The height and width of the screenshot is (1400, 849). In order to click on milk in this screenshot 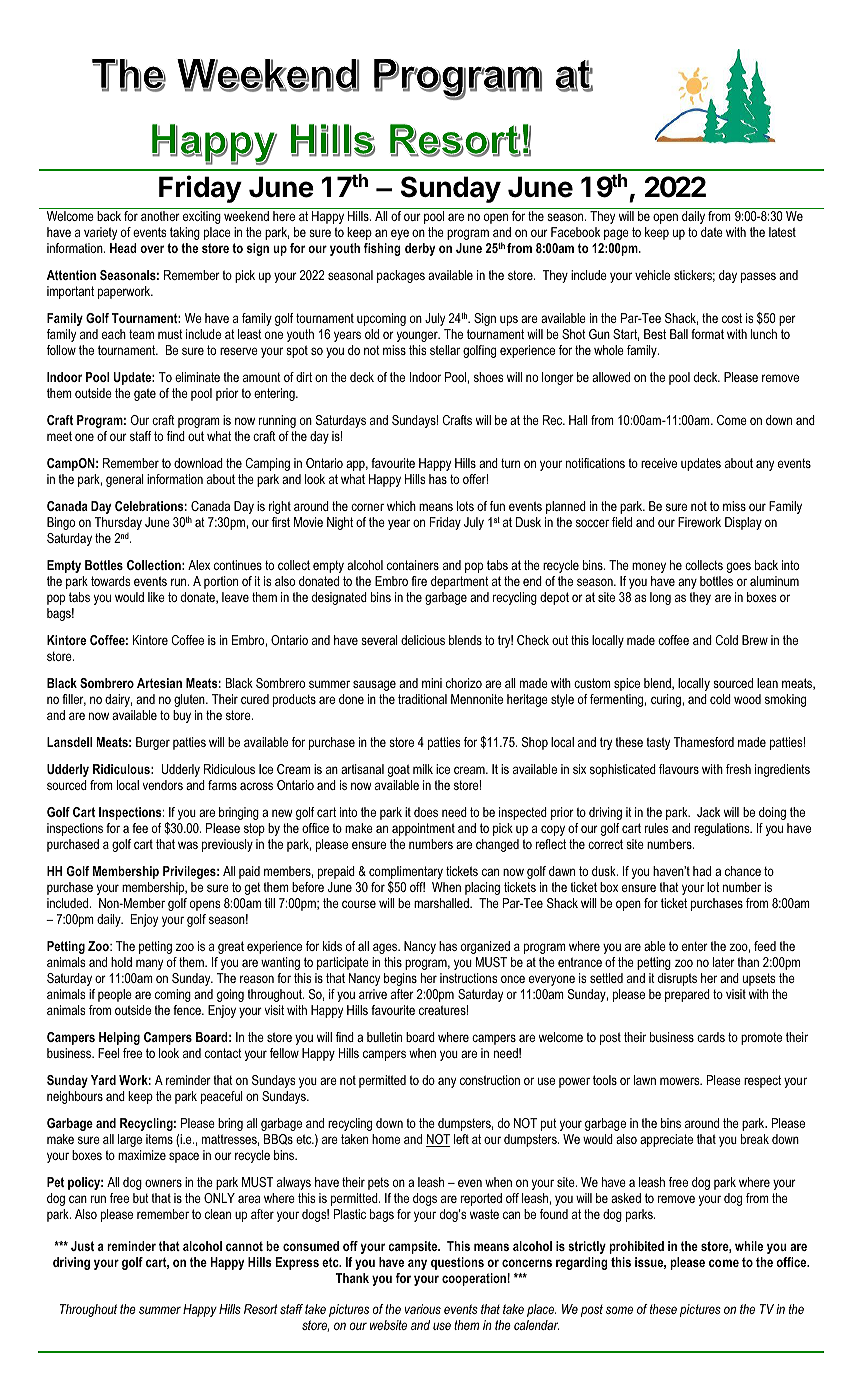, I will do `click(423, 769)`.
